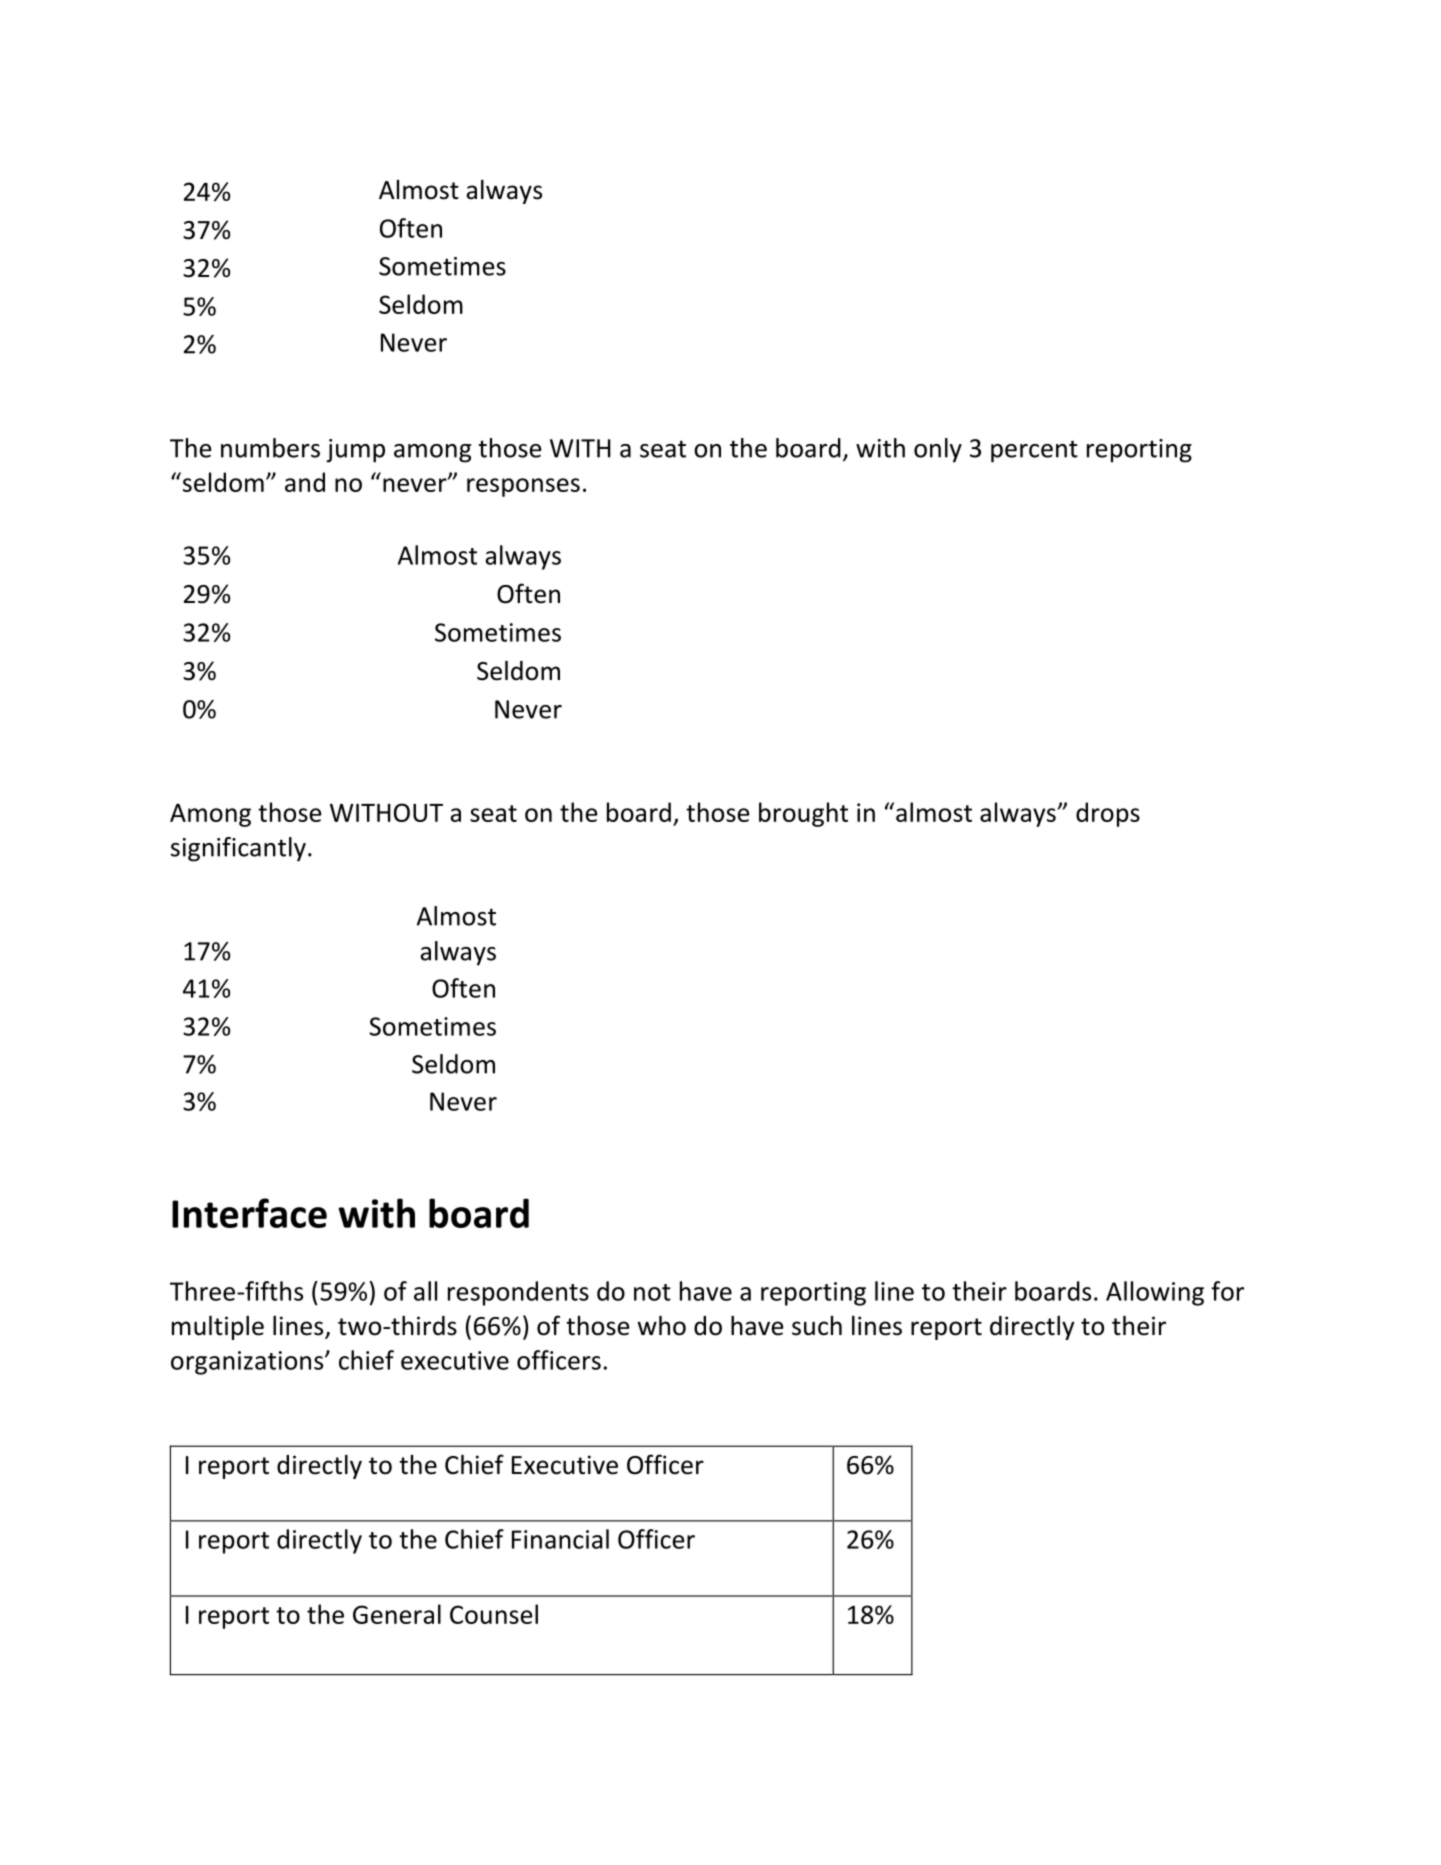  What do you see at coordinates (1155, 1293) in the screenshot?
I see `Allowing` at bounding box center [1155, 1293].
